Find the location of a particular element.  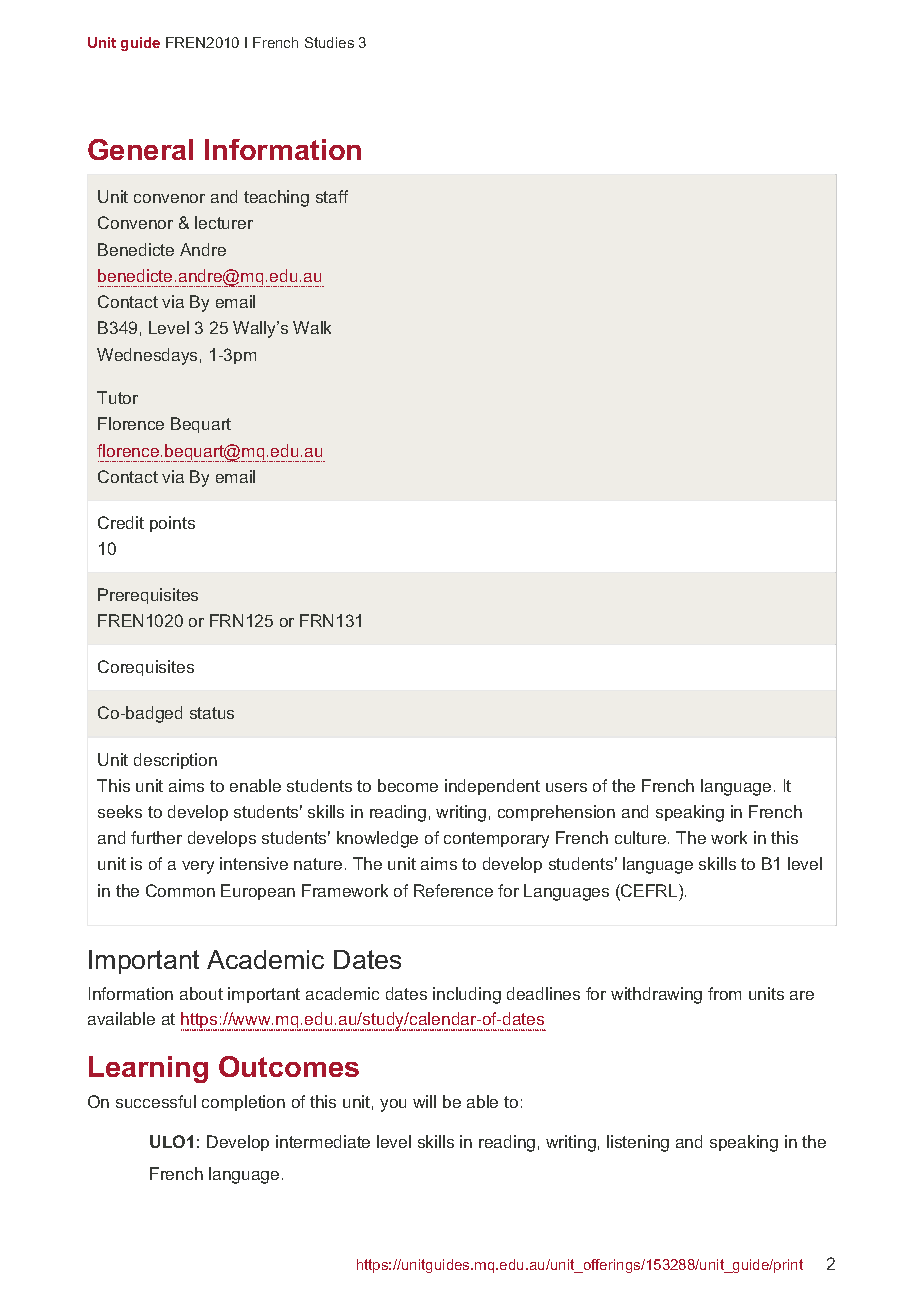

completion is located at coordinates (243, 1103).
